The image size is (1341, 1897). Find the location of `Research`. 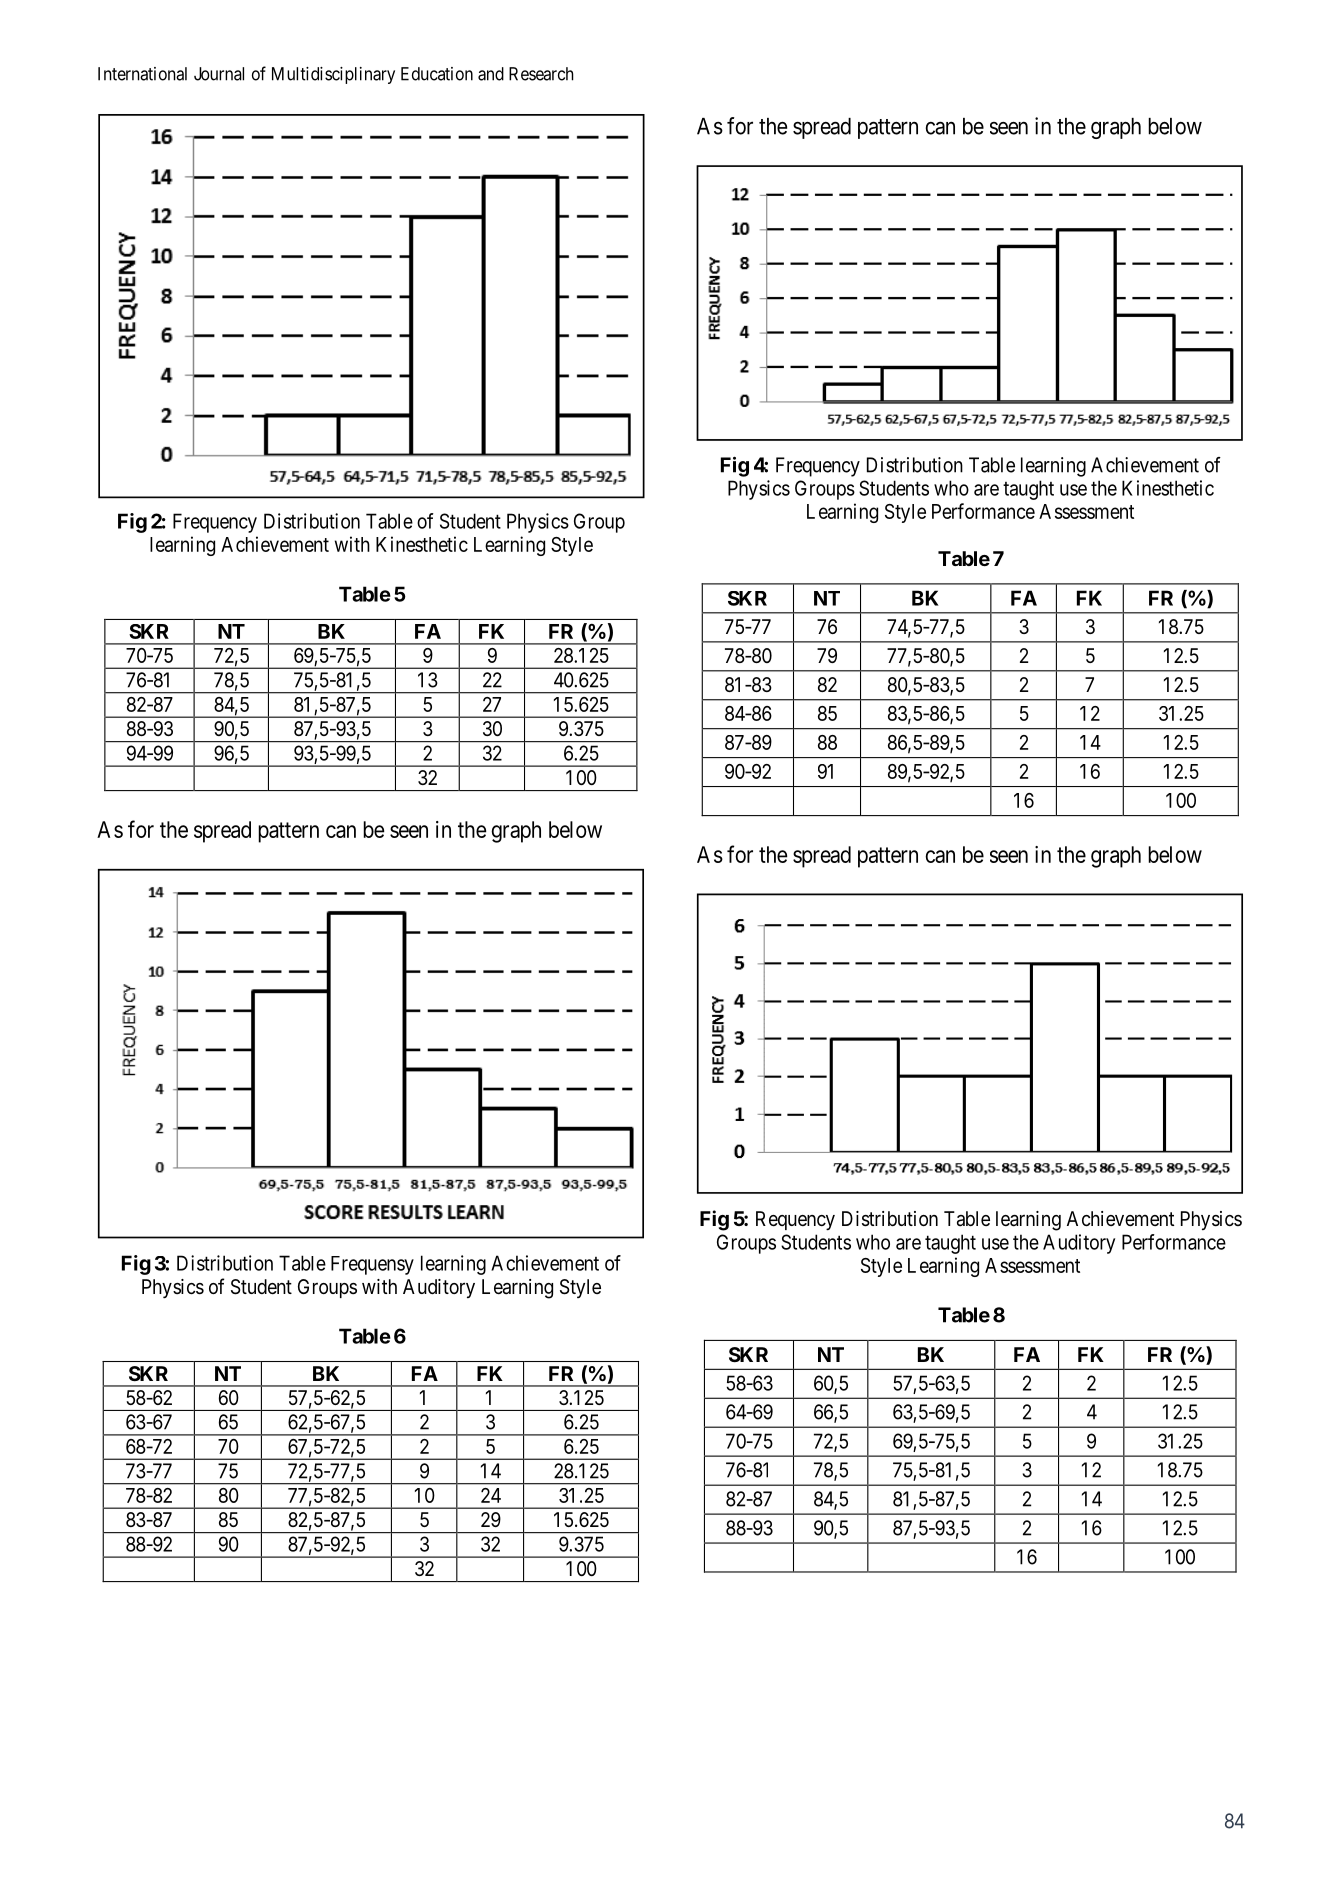

Research is located at coordinates (541, 74).
